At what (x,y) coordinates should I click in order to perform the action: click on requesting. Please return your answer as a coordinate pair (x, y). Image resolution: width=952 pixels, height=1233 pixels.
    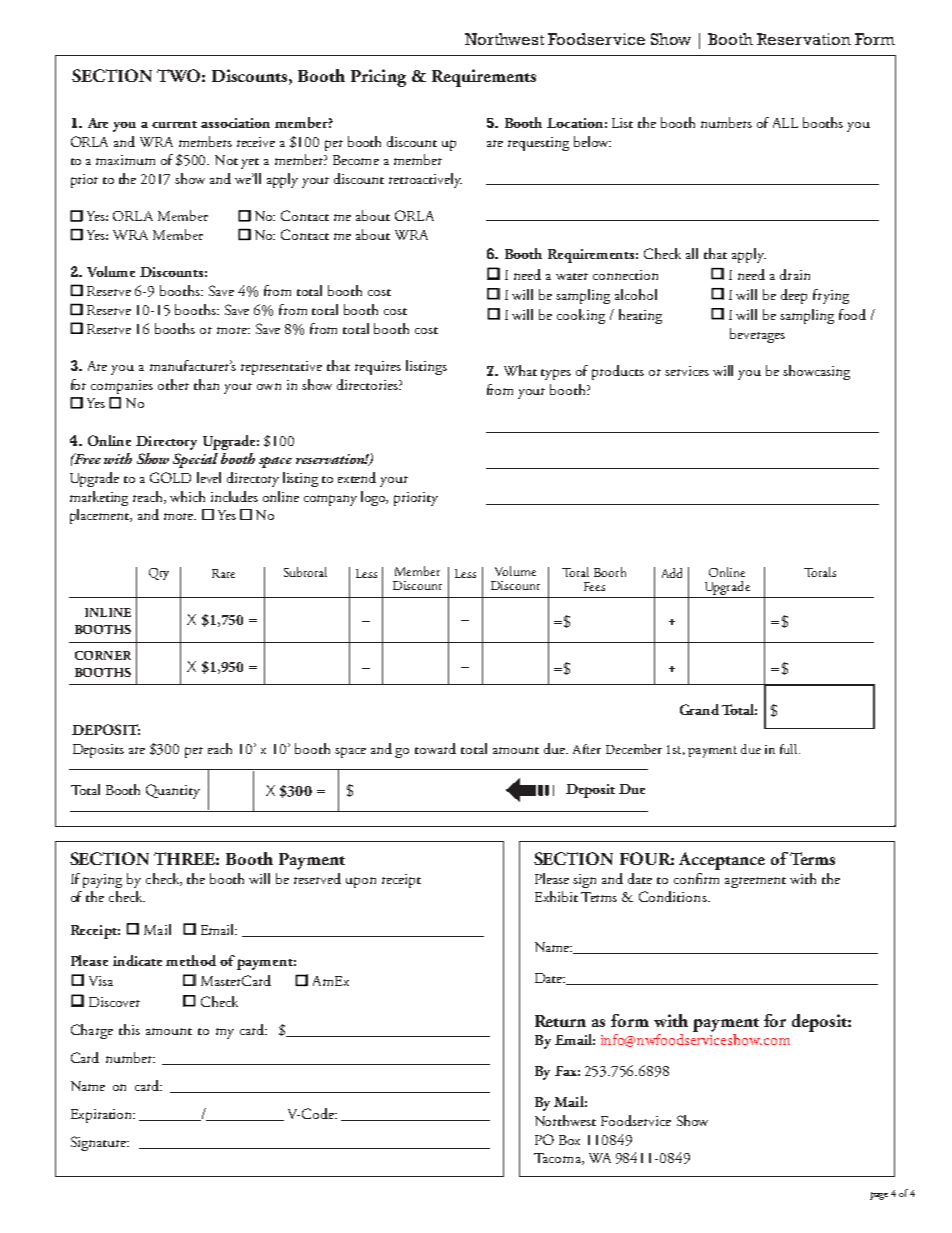
    Looking at the image, I should click on (538, 144).
